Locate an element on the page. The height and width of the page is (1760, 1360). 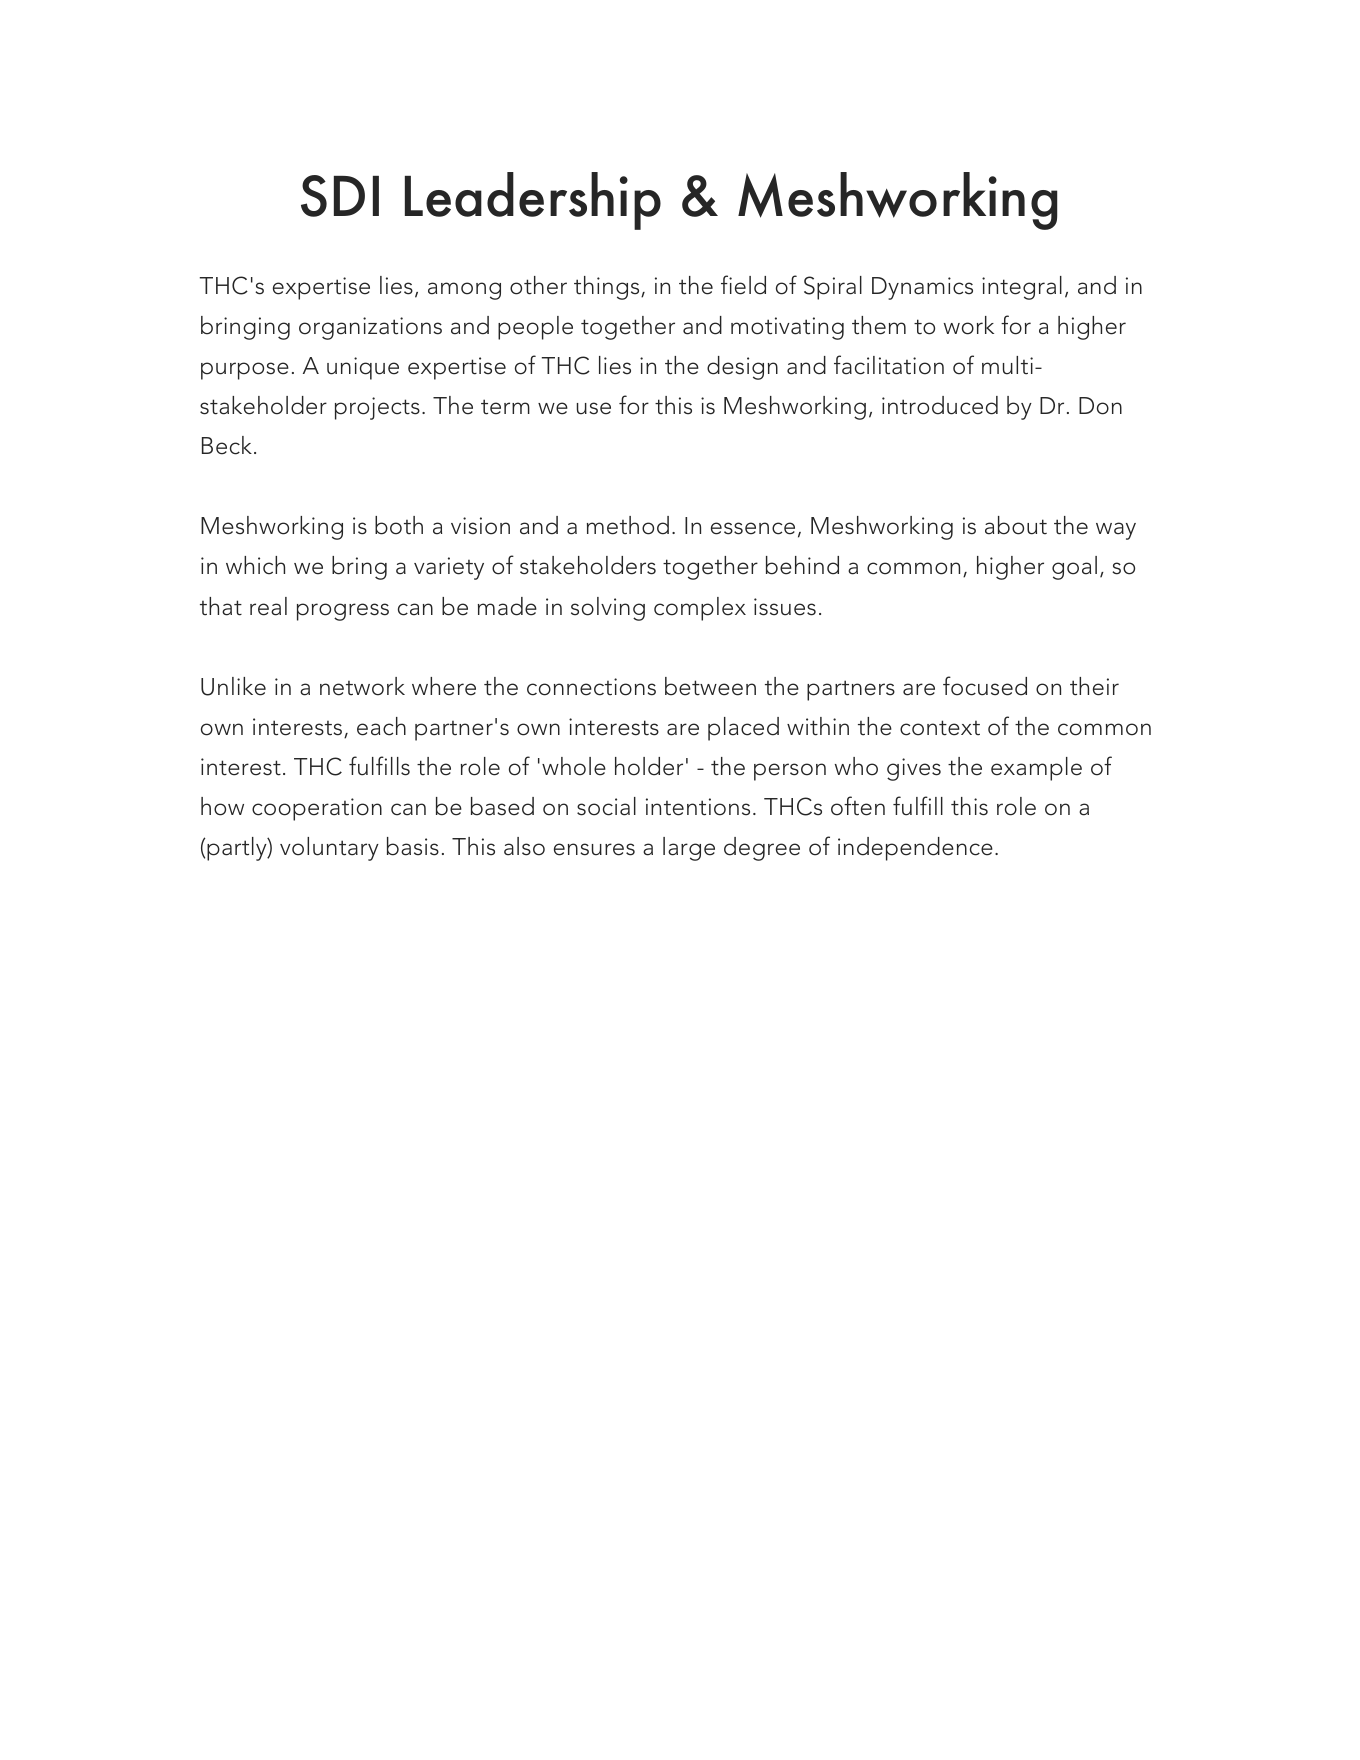
voluntary is located at coordinates (329, 849).
